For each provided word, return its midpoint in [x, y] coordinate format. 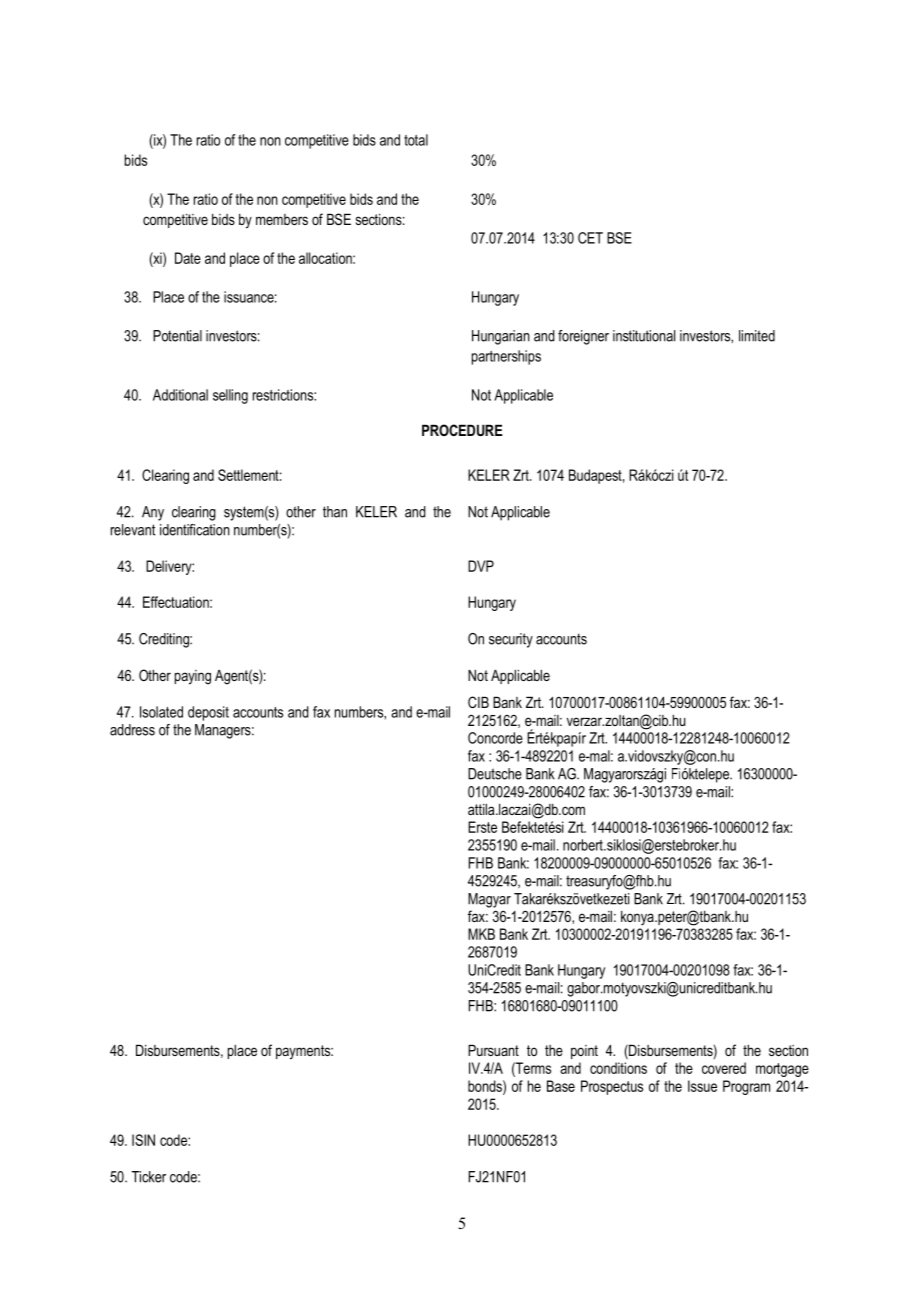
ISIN [143, 1140]
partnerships [506, 357]
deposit [208, 713]
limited [757, 336]
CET [590, 238]
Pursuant [493, 1050]
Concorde [495, 738]
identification [195, 530]
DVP [481, 566]
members [282, 219]
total [416, 140]
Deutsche [495, 774]
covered [724, 1068]
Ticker [149, 1177]
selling [230, 396]
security [511, 640]
